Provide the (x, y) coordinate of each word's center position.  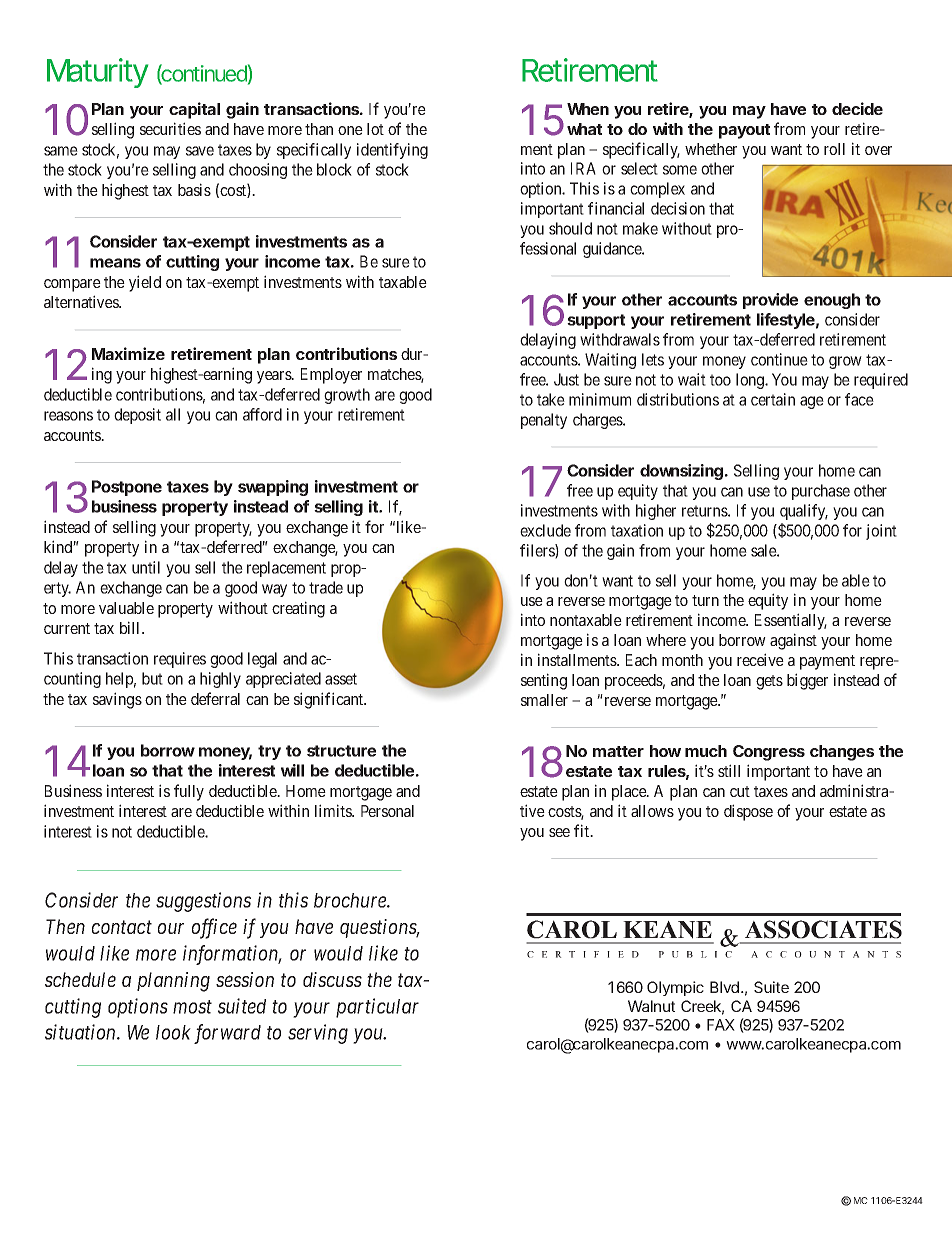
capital (194, 110)
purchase (821, 492)
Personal (387, 811)
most (192, 1007)
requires (180, 660)
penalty (544, 421)
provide (770, 301)
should (570, 228)
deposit (137, 416)
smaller (544, 700)
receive (760, 659)
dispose (748, 812)
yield (145, 283)
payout (744, 131)
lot (375, 129)
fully (189, 792)
